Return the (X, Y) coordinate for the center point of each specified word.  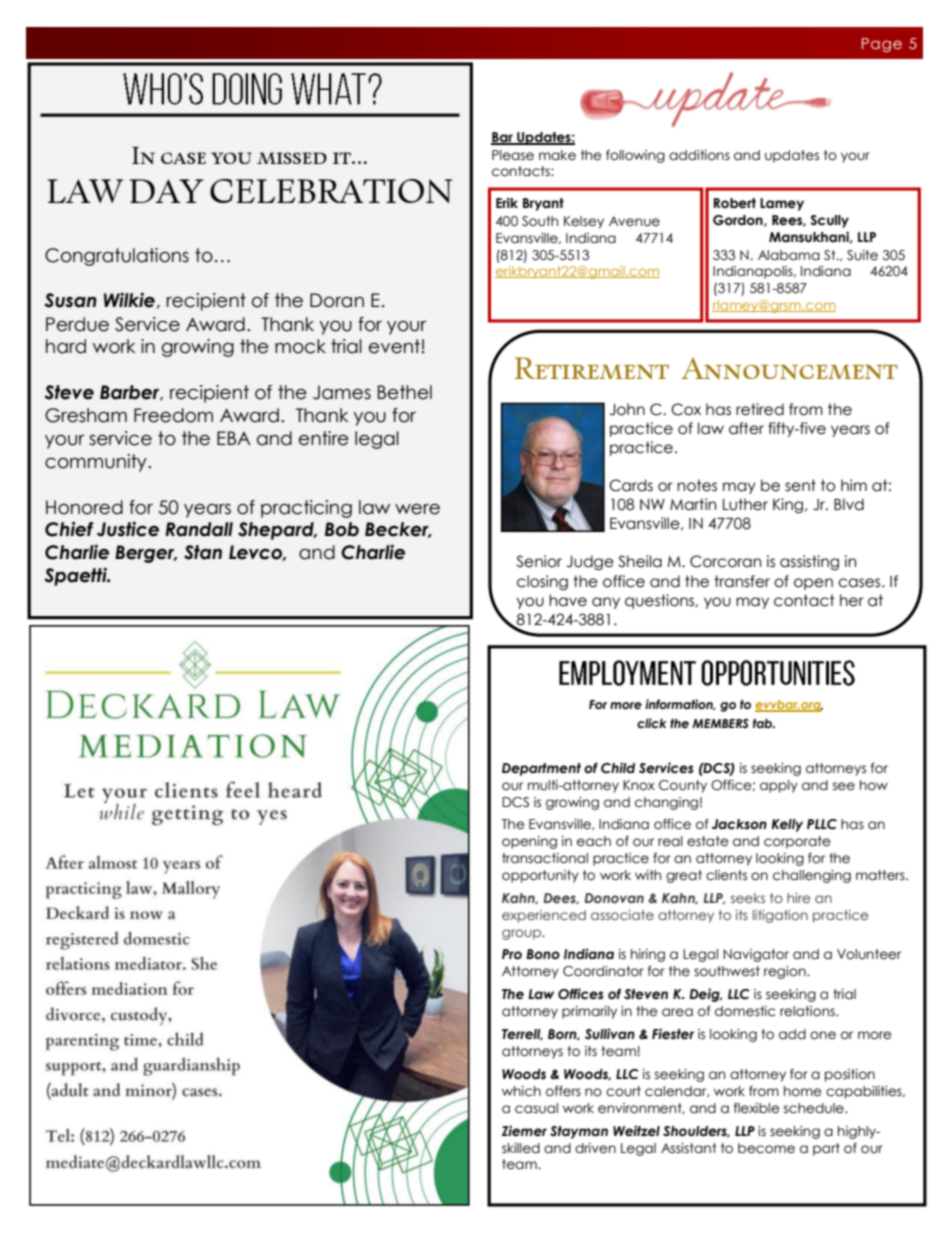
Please (513, 155)
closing (542, 582)
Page (882, 45)
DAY (167, 191)
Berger (146, 554)
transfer (742, 581)
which (521, 1091)
